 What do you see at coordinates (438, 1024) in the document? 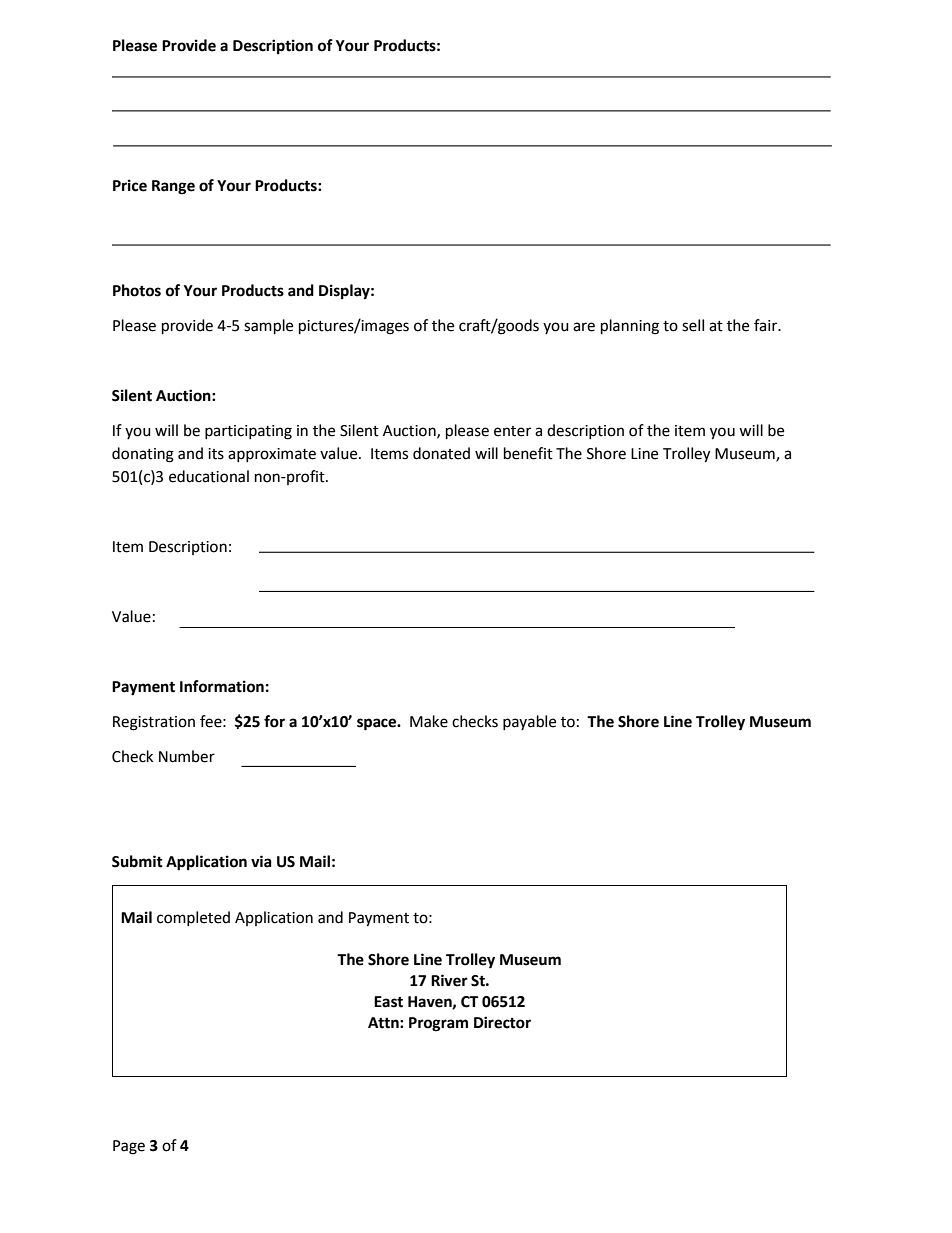
I see `Program` at bounding box center [438, 1024].
